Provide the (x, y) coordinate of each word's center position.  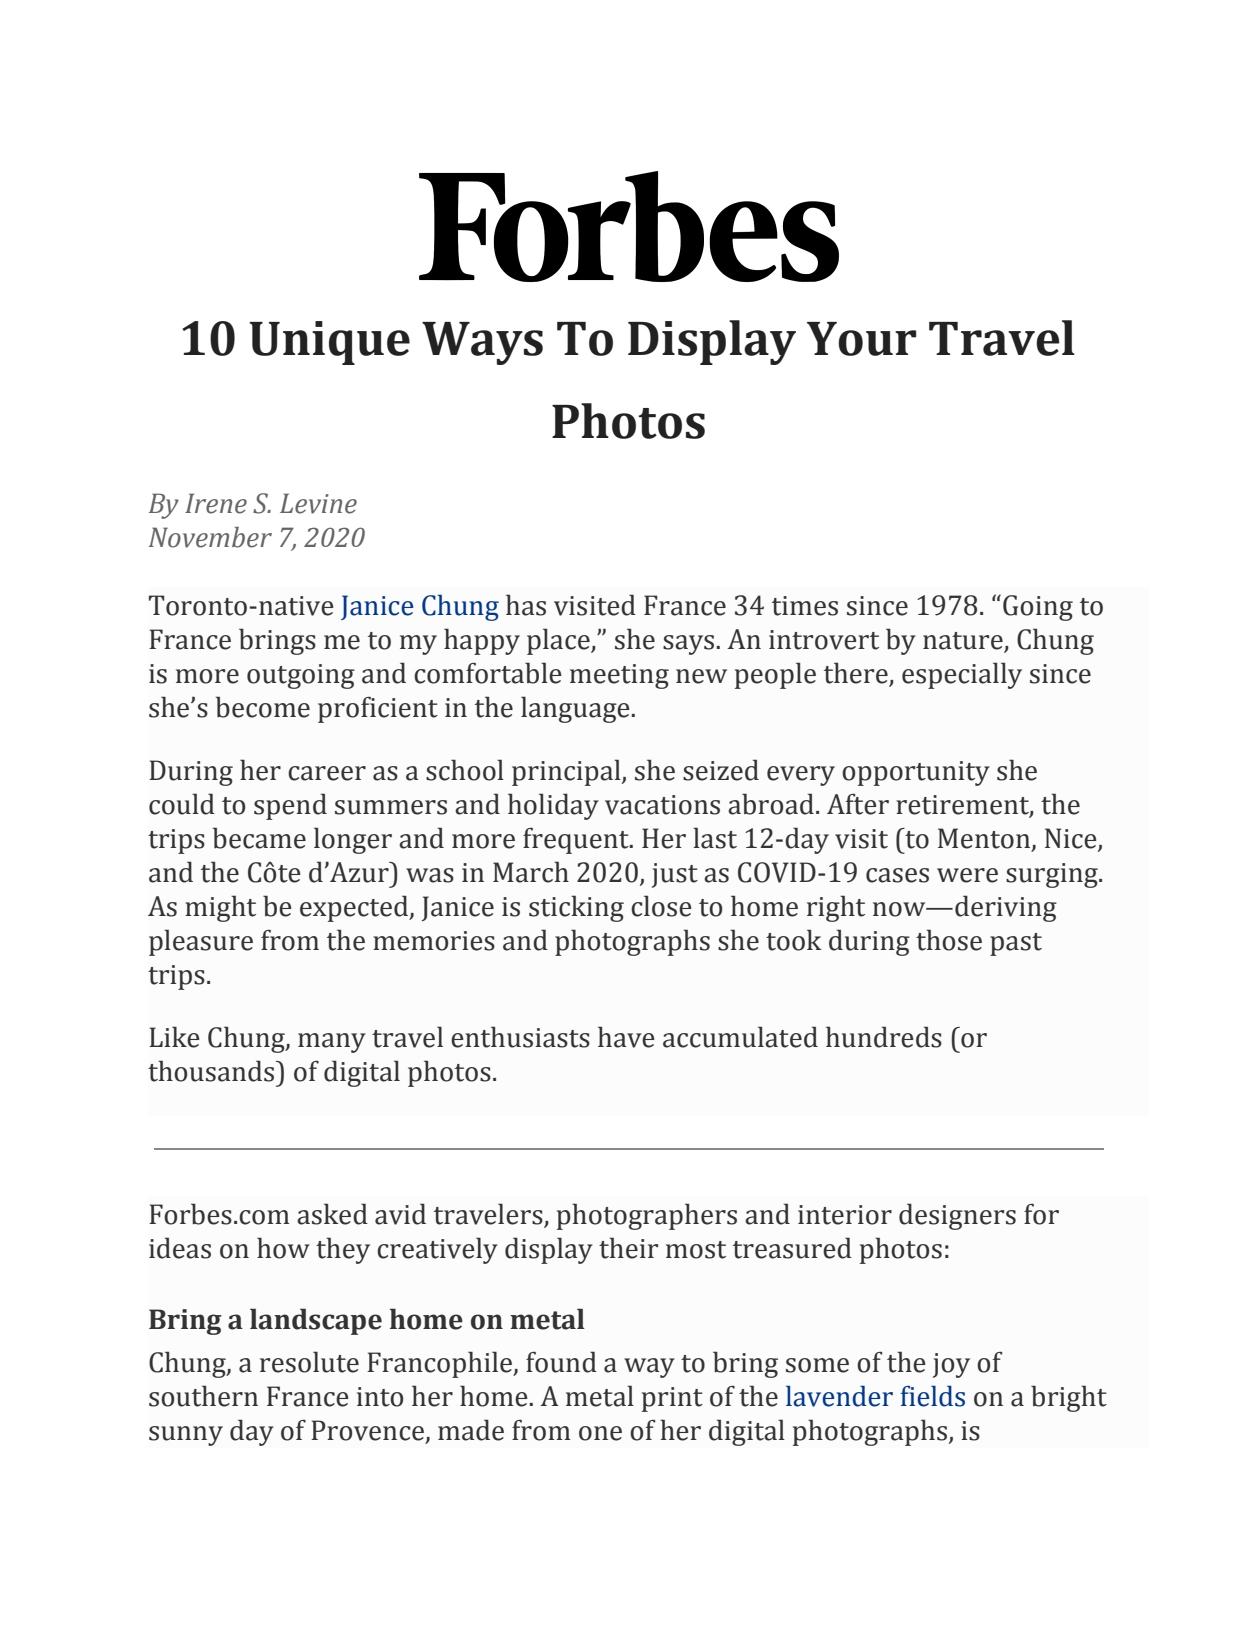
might (220, 908)
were (967, 875)
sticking (576, 908)
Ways (482, 343)
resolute (309, 1362)
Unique (329, 343)
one (600, 1433)
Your (861, 339)
